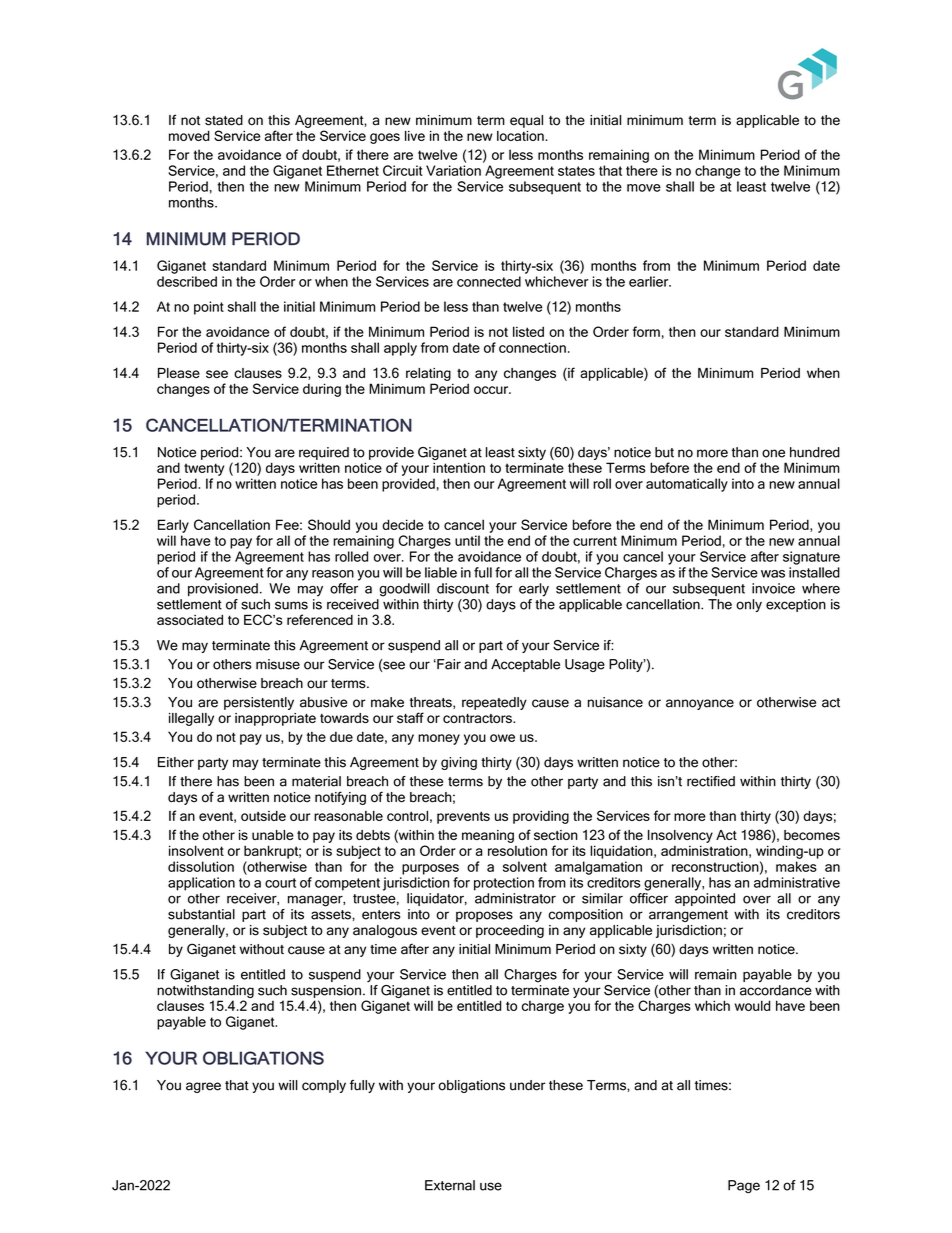 The image size is (952, 1233). What do you see at coordinates (521, 136) in the screenshot?
I see `location` at bounding box center [521, 136].
